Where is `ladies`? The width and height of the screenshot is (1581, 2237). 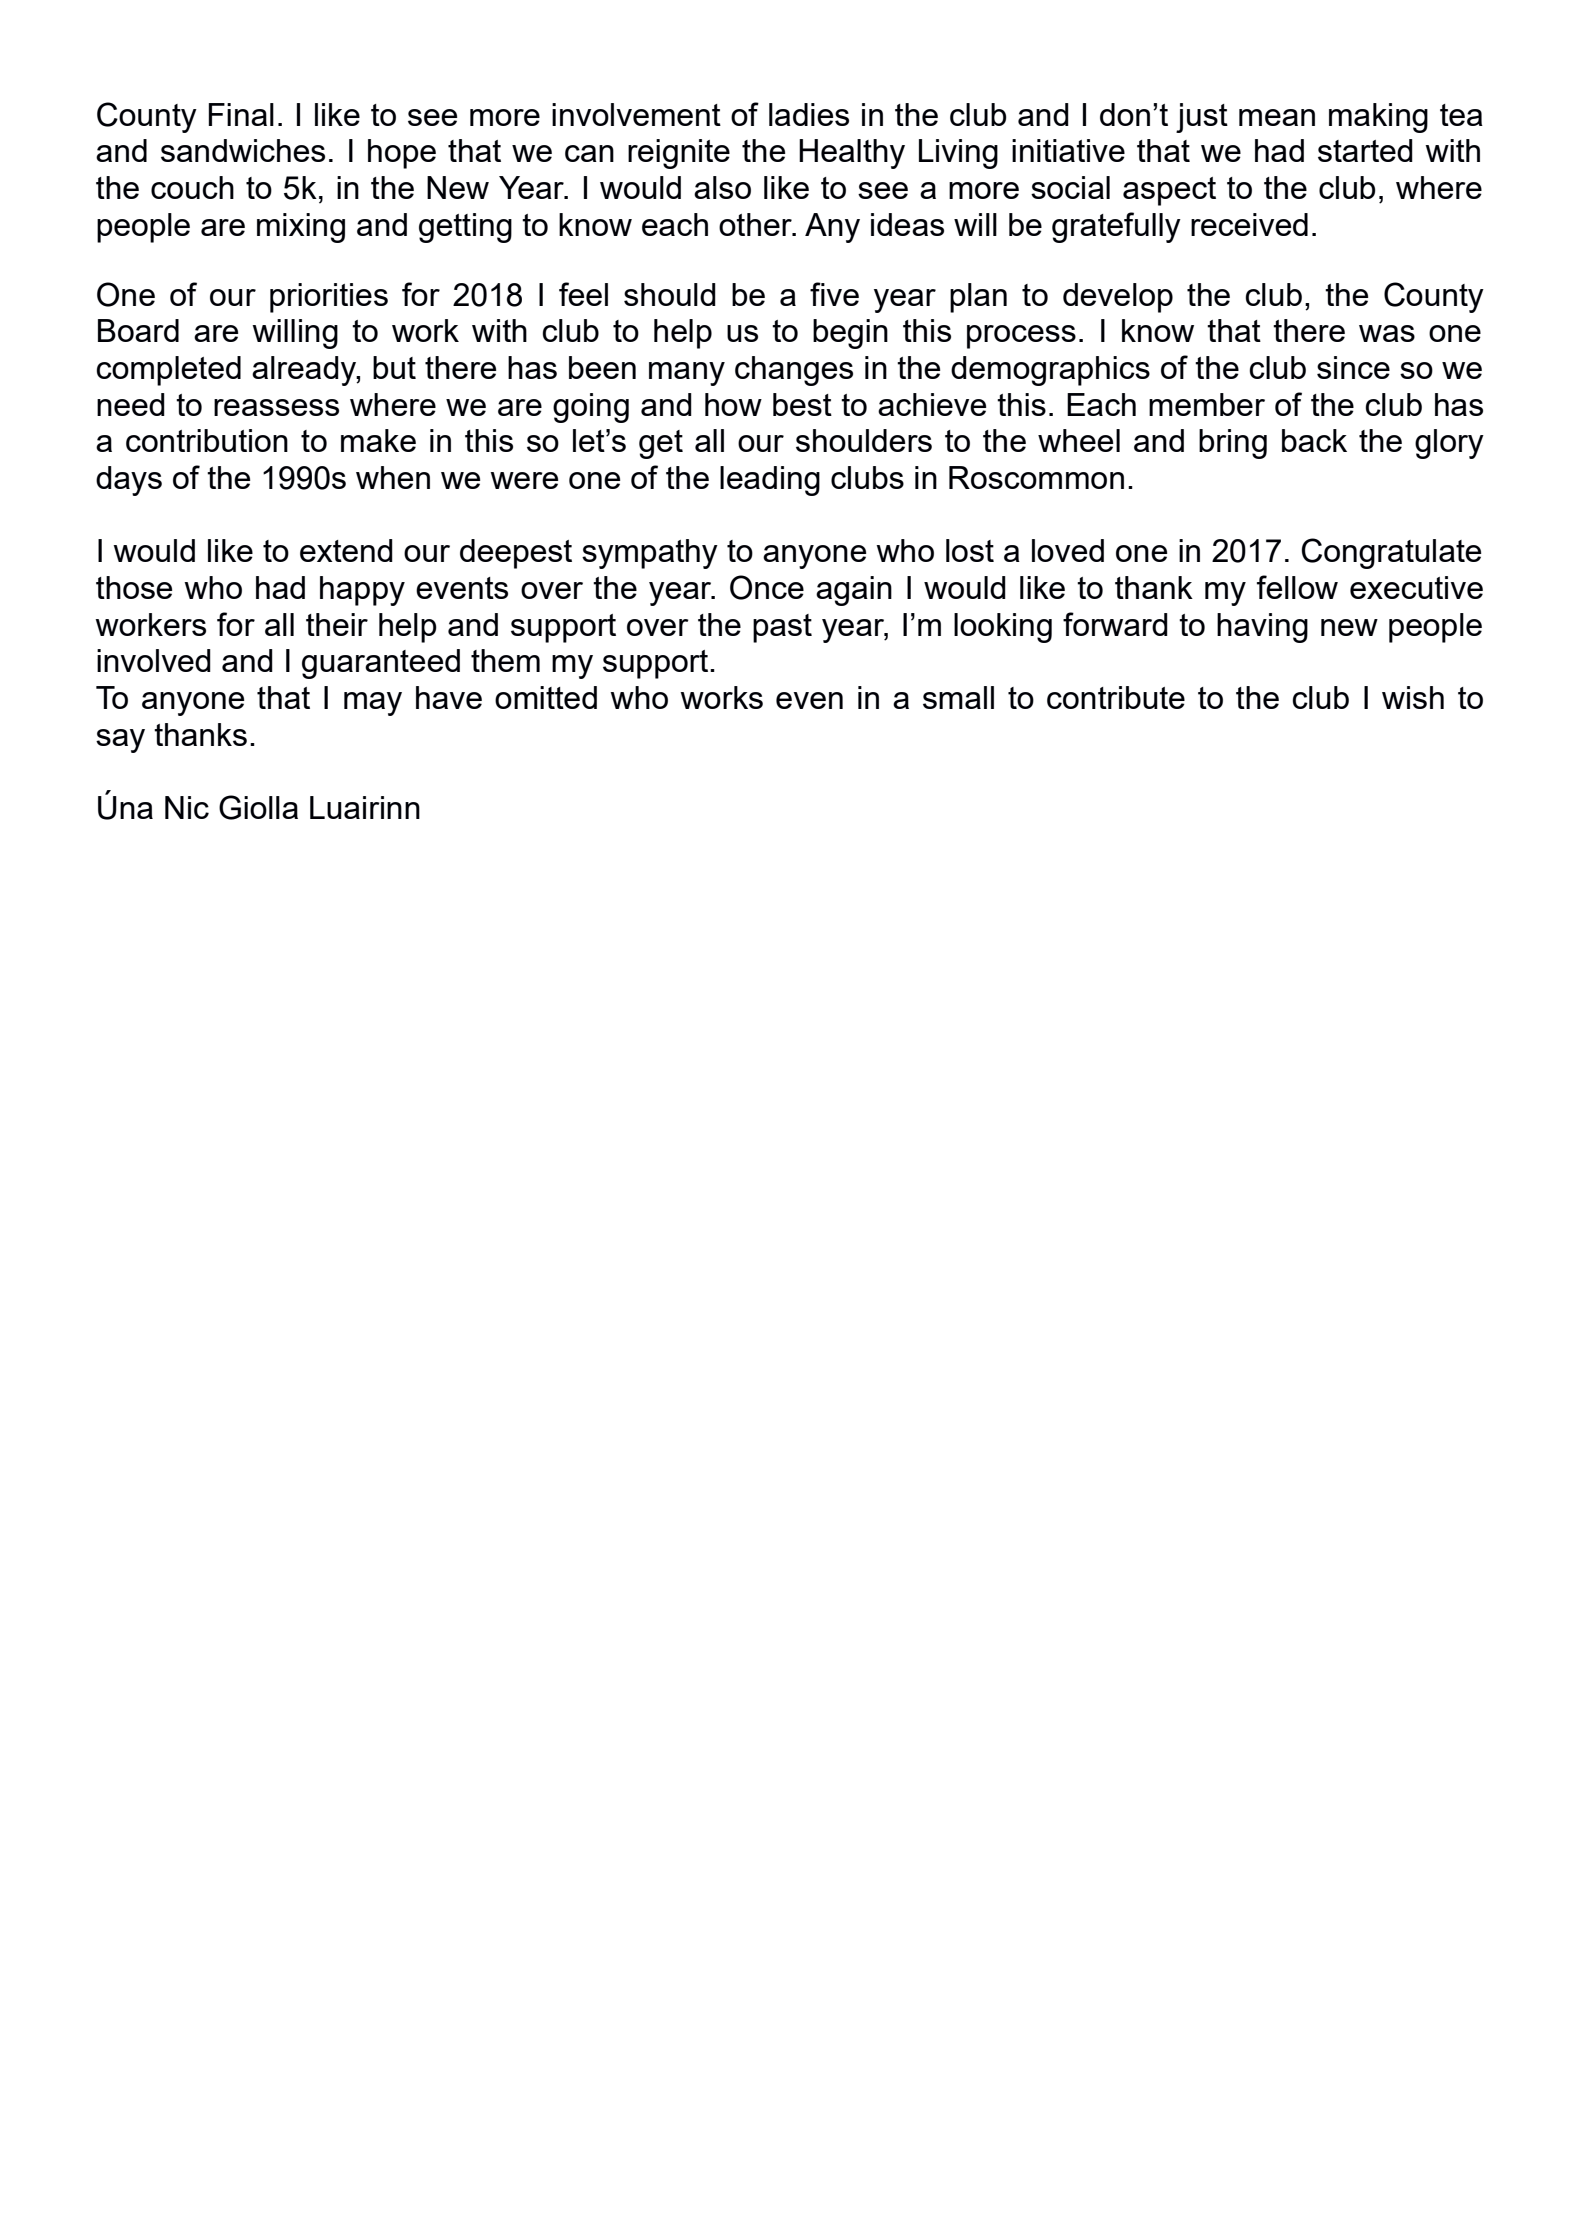 ladies is located at coordinates (809, 114).
